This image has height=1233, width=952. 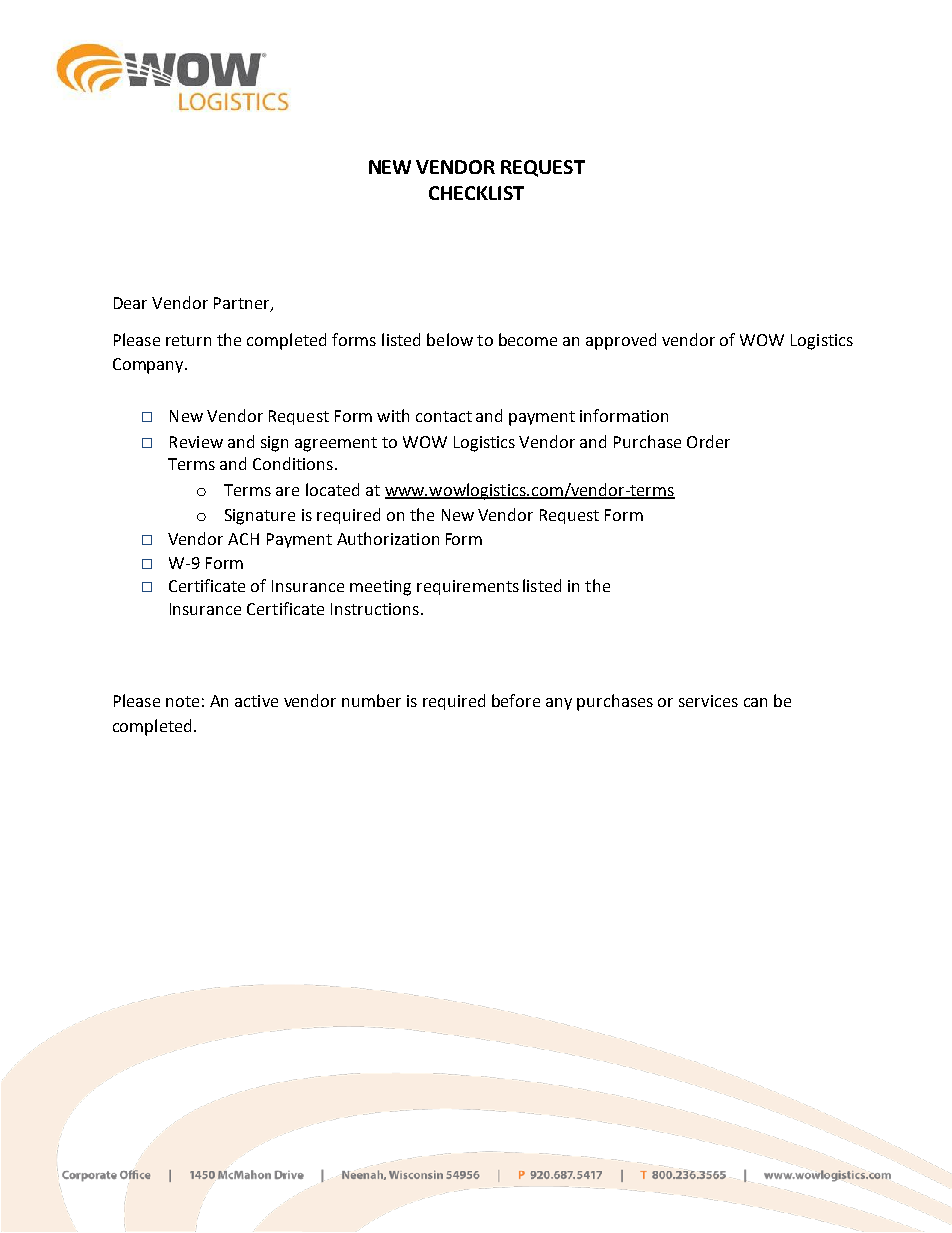 What do you see at coordinates (708, 441) in the image?
I see `Order` at bounding box center [708, 441].
